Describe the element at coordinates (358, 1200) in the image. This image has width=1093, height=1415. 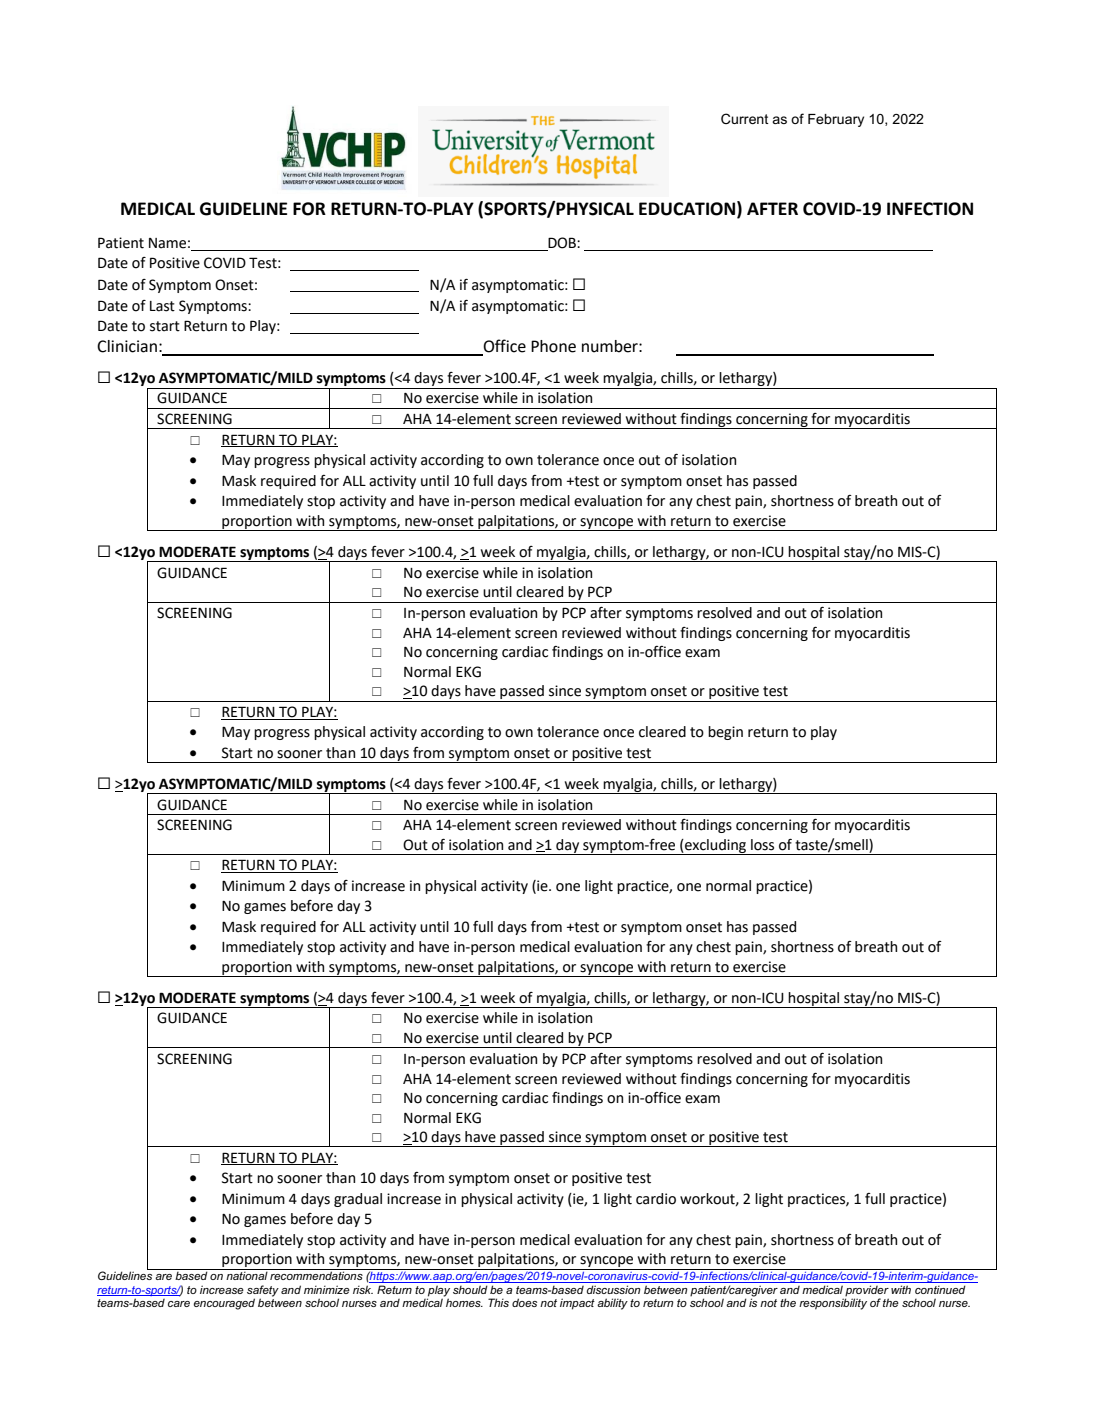
I see `gradual` at that location.
